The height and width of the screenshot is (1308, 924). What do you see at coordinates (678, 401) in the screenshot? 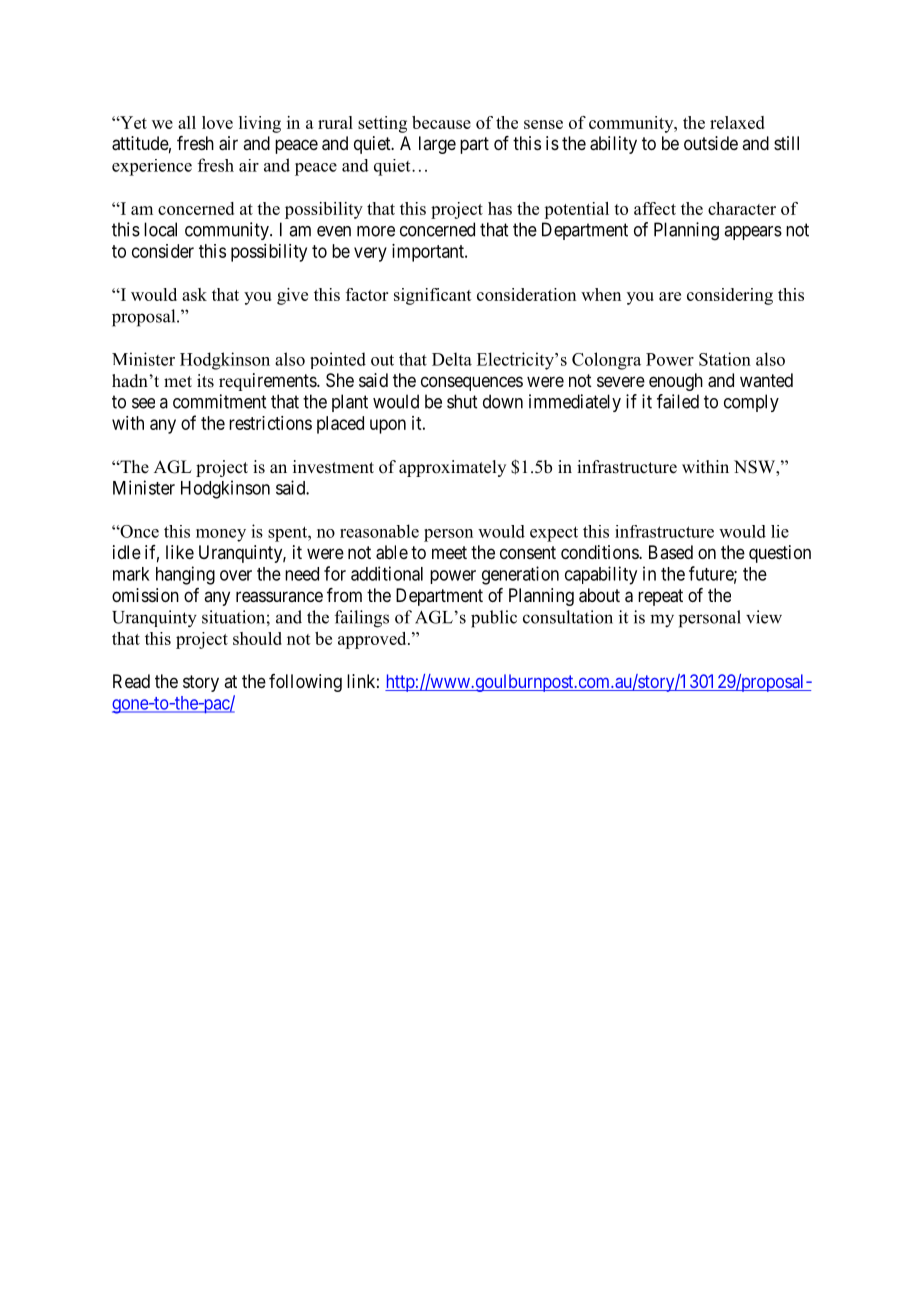
I see `failed` at bounding box center [678, 401].
